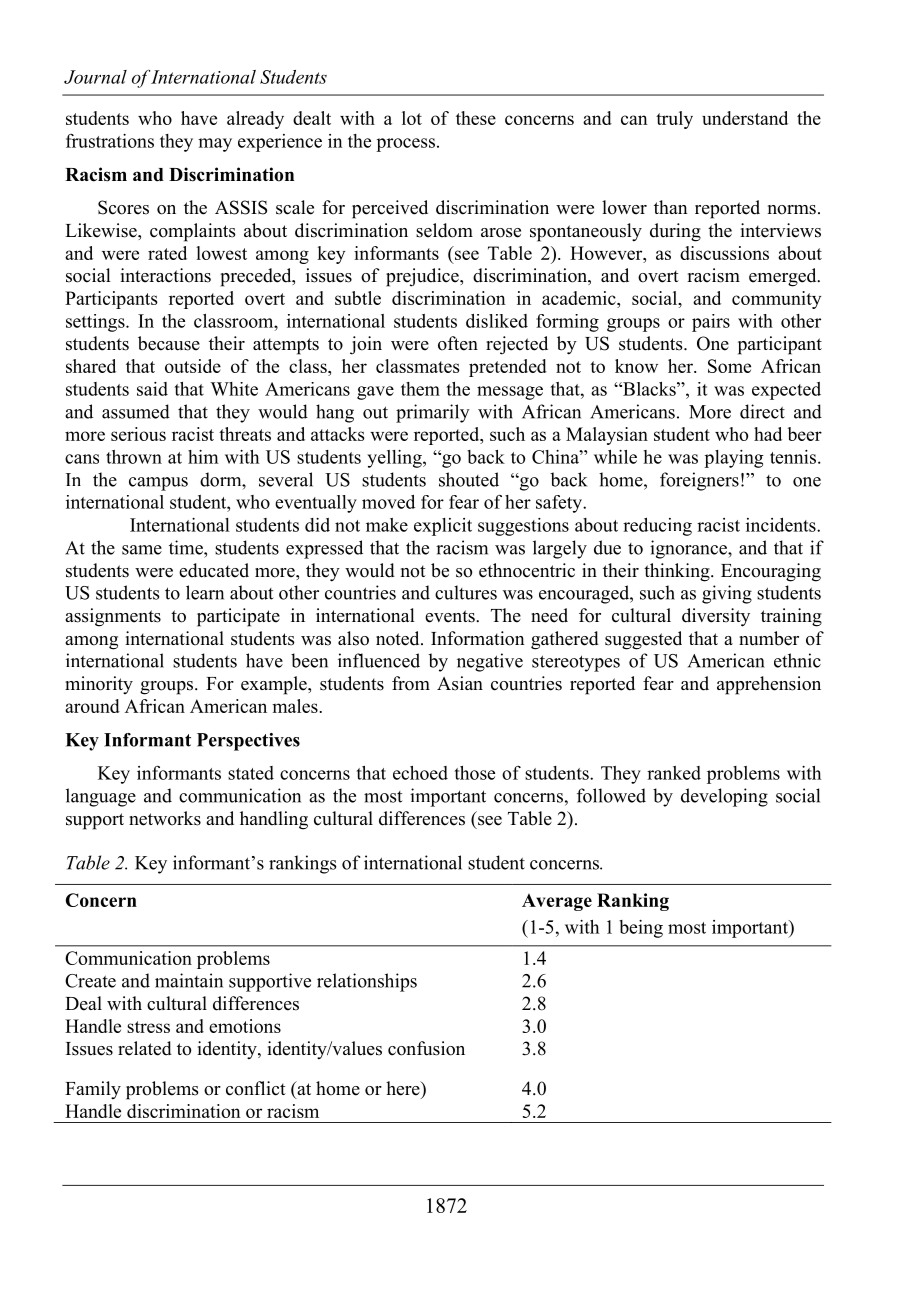  I want to click on related, so click(145, 1048).
